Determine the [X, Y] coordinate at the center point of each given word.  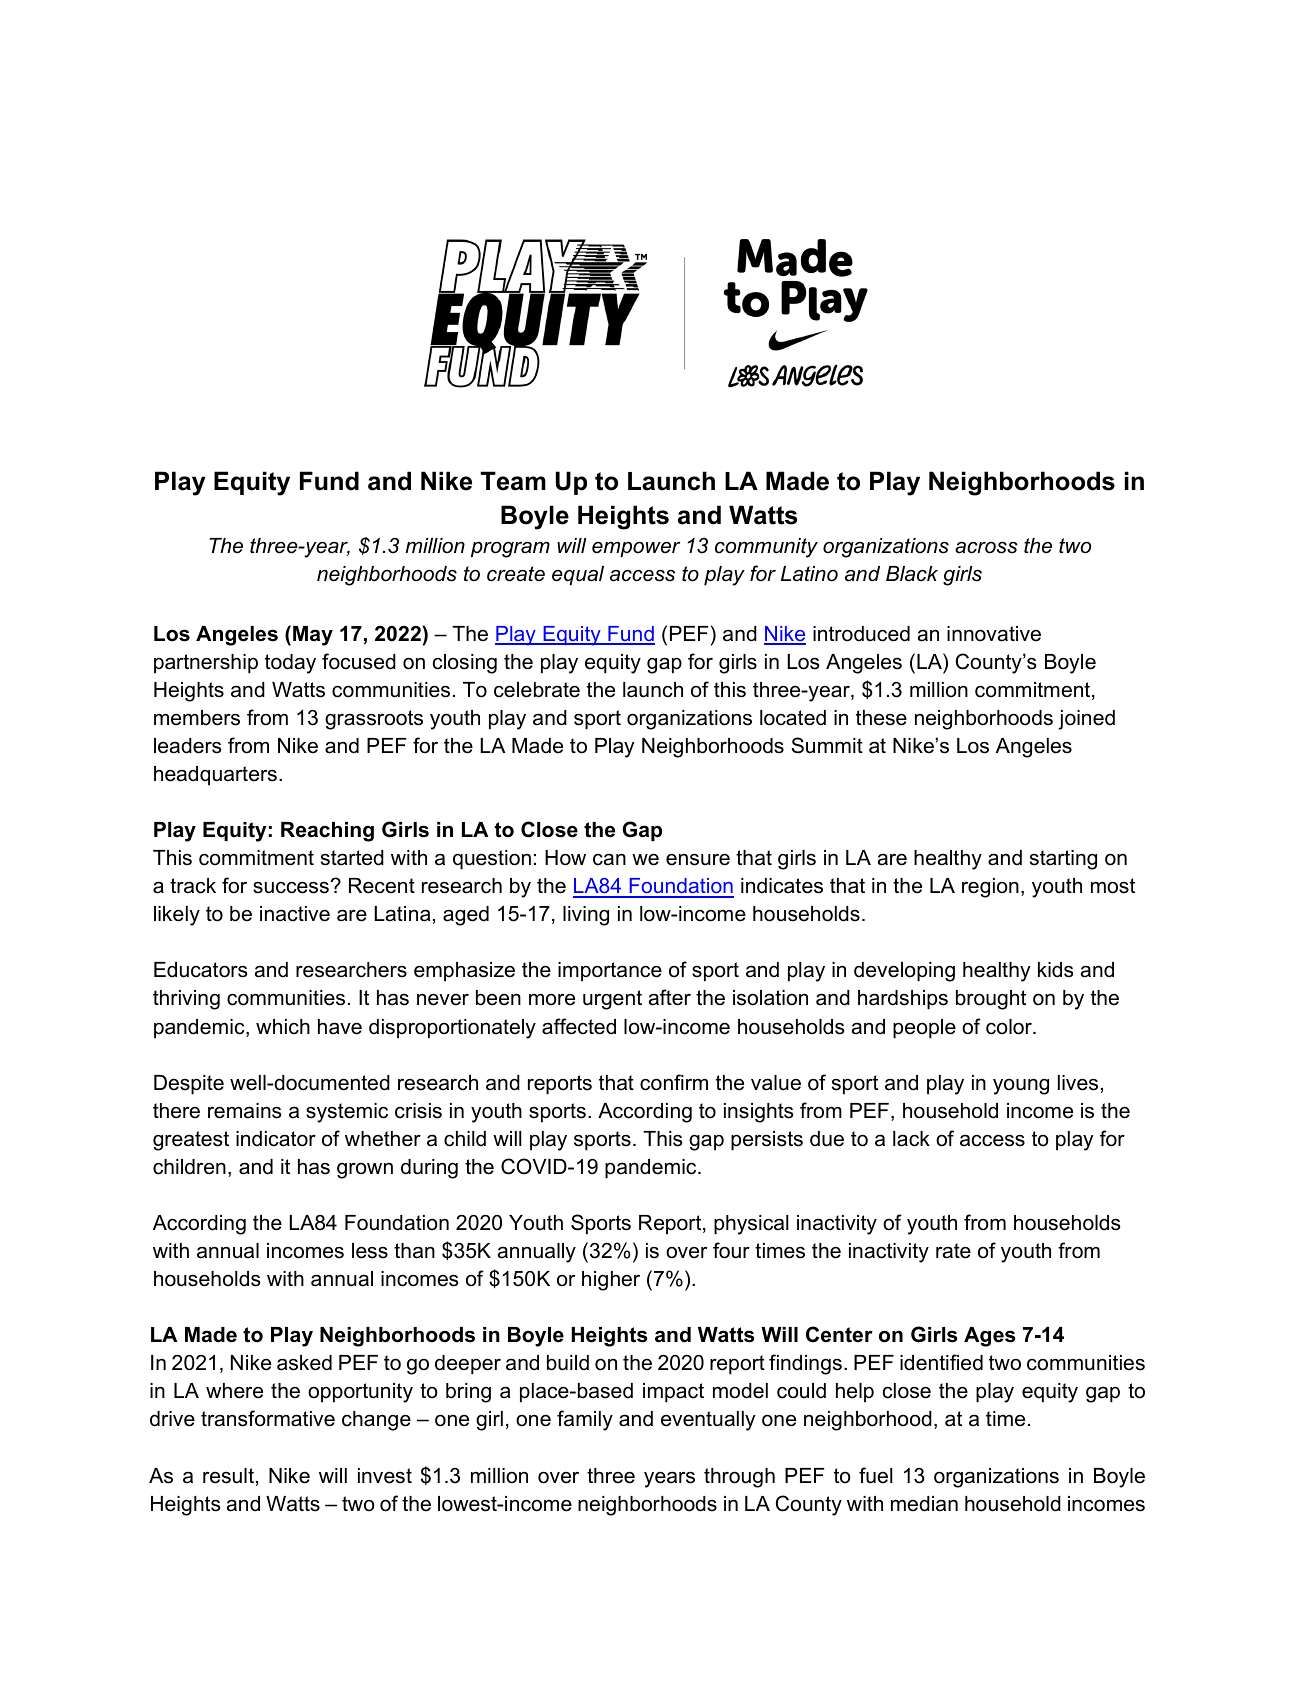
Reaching [327, 832]
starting [1063, 860]
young [1021, 1087]
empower [636, 549]
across [986, 547]
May [313, 636]
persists [767, 1141]
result [228, 1476]
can [609, 860]
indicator [276, 1139]
